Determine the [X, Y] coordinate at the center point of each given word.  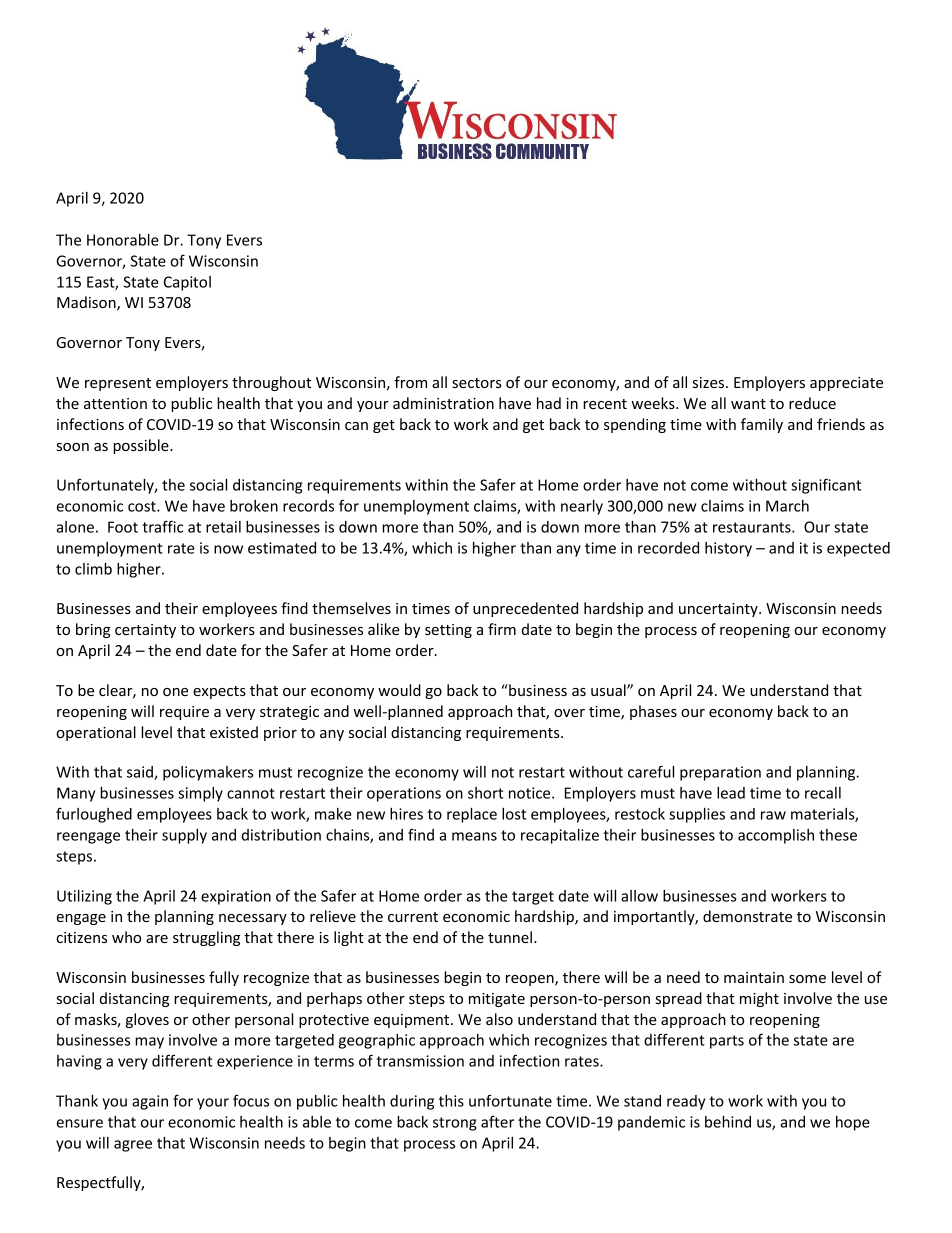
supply [184, 836]
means [474, 836]
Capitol [187, 283]
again [150, 1102]
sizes [710, 382]
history [728, 549]
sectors [477, 383]
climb [93, 569]
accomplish [776, 836]
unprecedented [525, 609]
